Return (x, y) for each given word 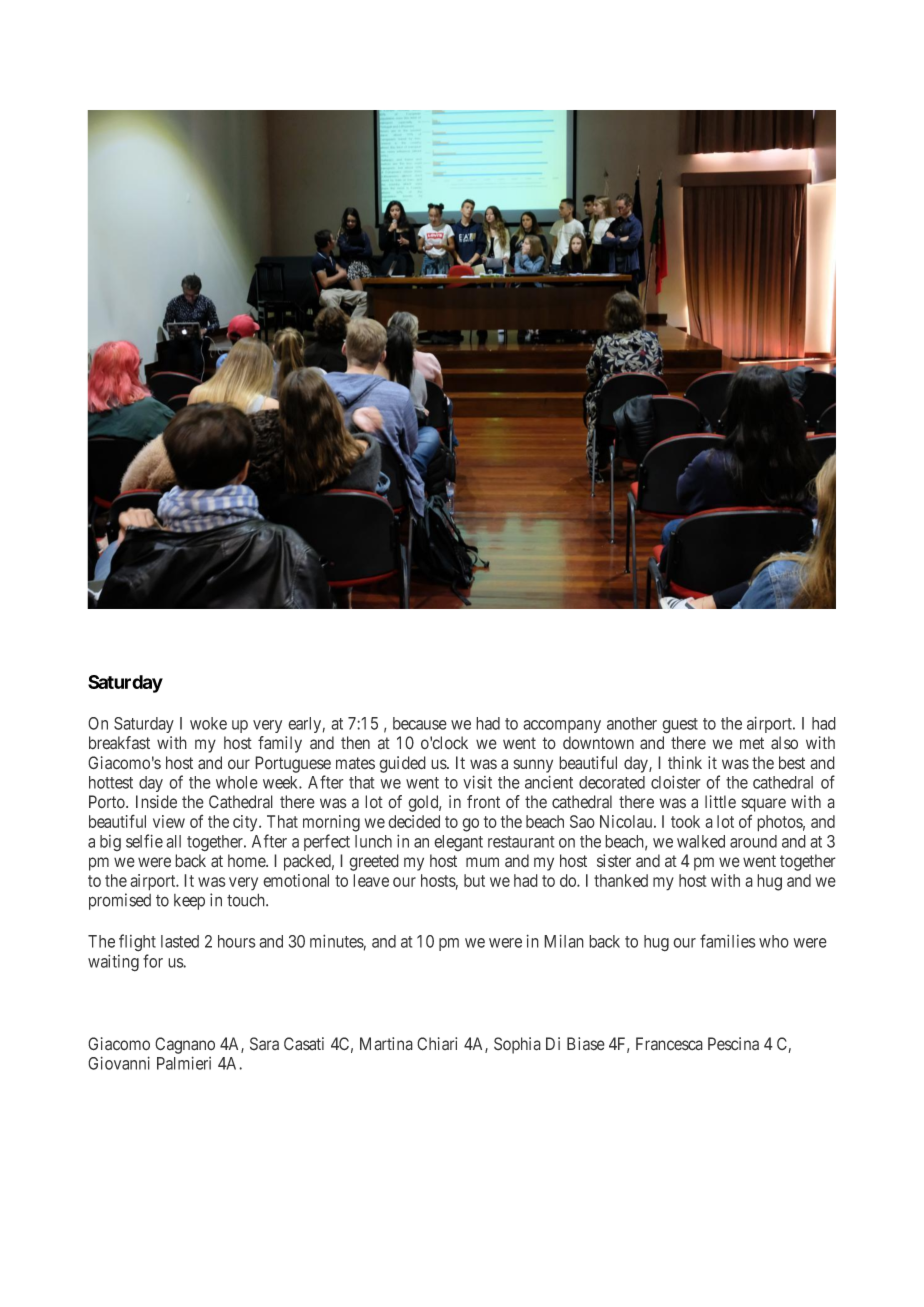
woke (208, 723)
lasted (180, 941)
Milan (564, 941)
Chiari (437, 1044)
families (728, 941)
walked (701, 841)
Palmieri (184, 1063)
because (420, 723)
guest (680, 726)
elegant (458, 843)
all (173, 841)
